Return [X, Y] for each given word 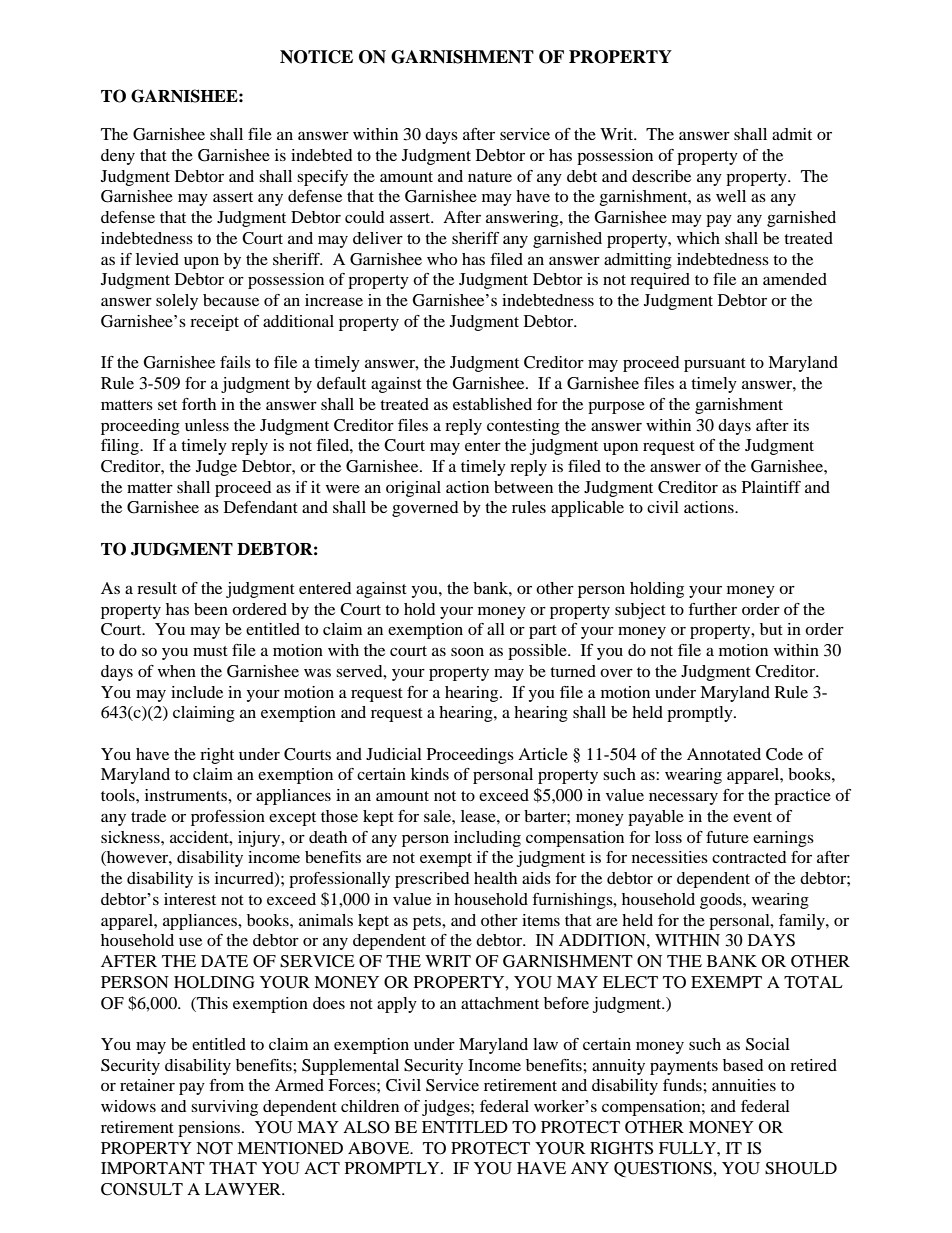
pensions [210, 1129]
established [492, 404]
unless [207, 425]
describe [661, 176]
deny [118, 157]
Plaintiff [771, 487]
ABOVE [380, 1148]
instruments [187, 795]
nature [490, 177]
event [752, 817]
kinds [430, 774]
